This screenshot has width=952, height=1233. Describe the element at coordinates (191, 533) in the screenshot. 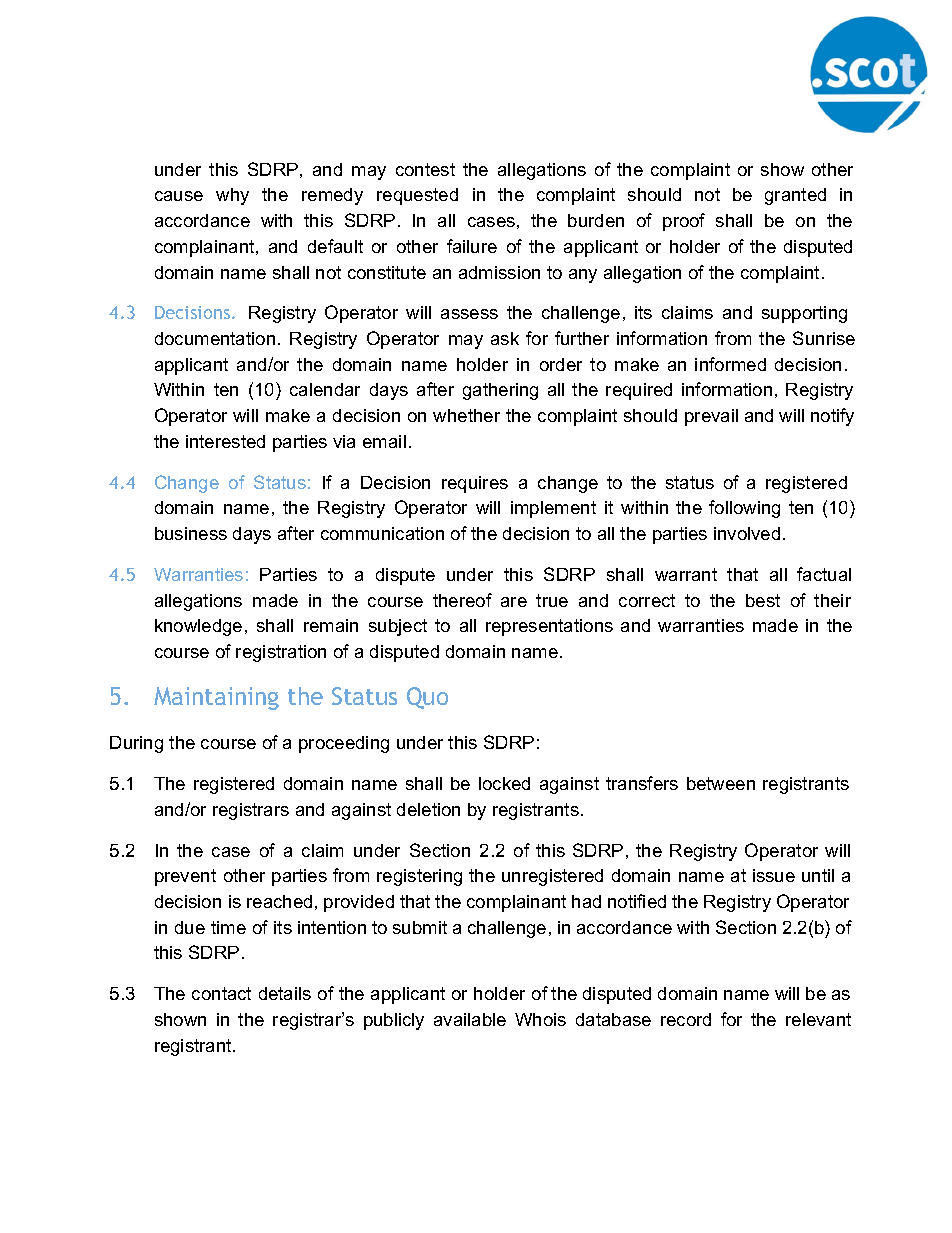

I see `business` at that location.
